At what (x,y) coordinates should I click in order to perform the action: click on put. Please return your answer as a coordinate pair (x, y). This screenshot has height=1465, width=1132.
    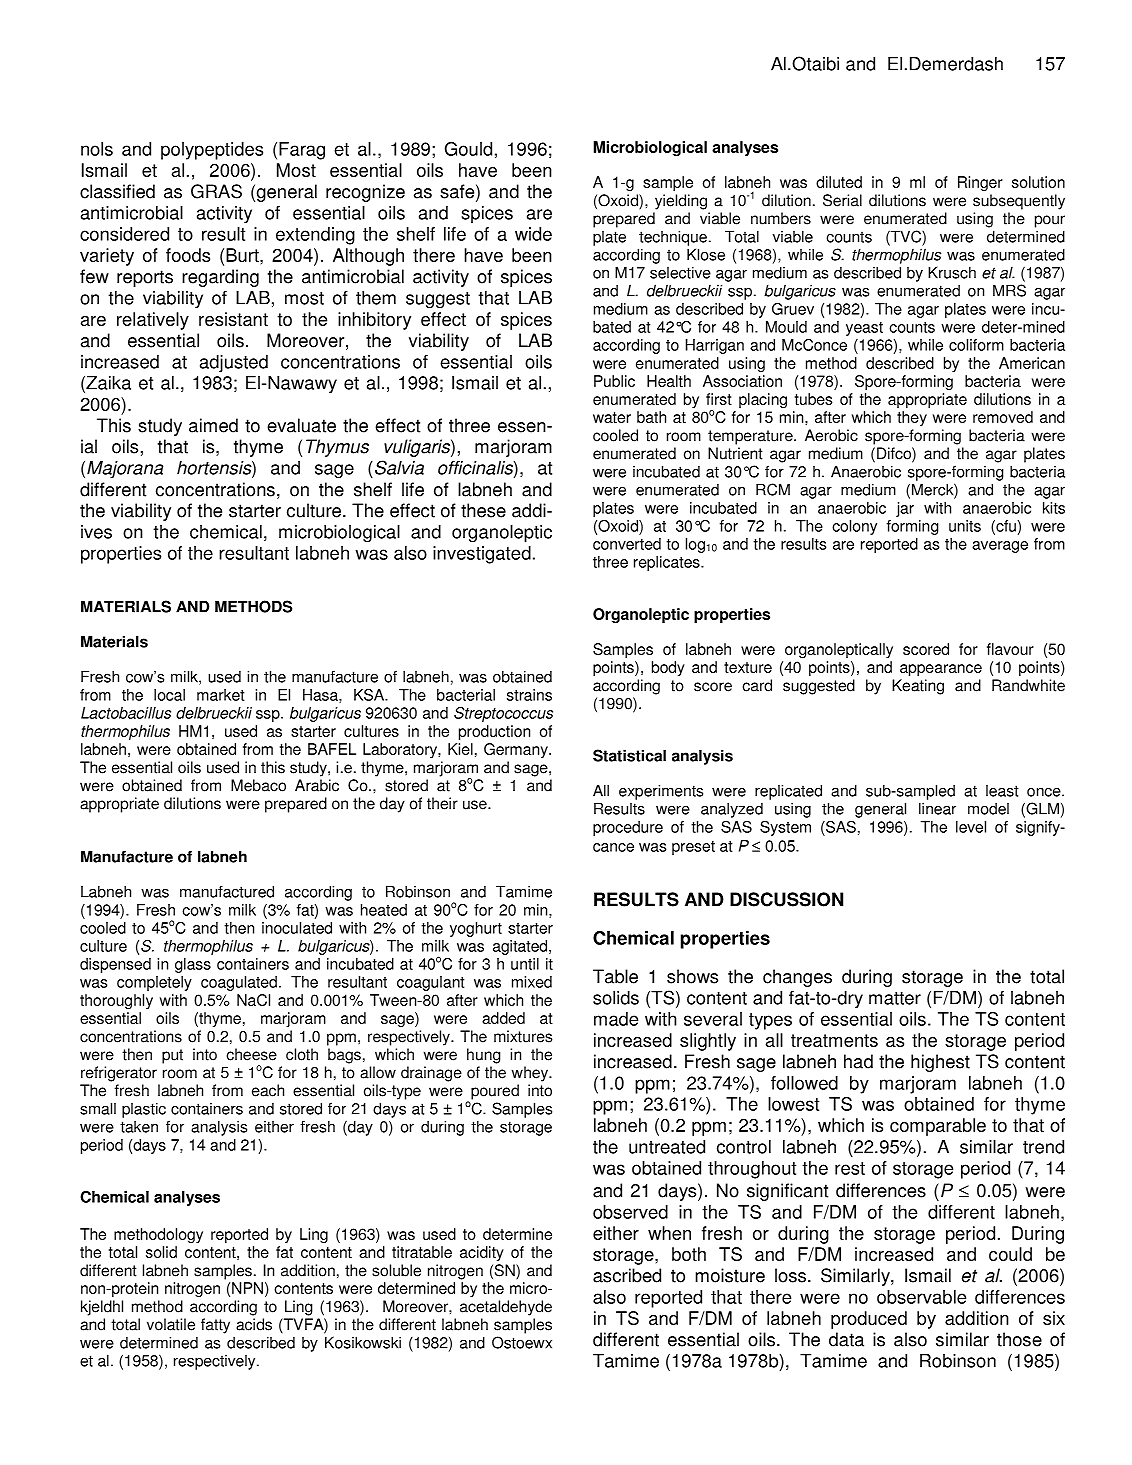
    Looking at the image, I should click on (172, 1056).
